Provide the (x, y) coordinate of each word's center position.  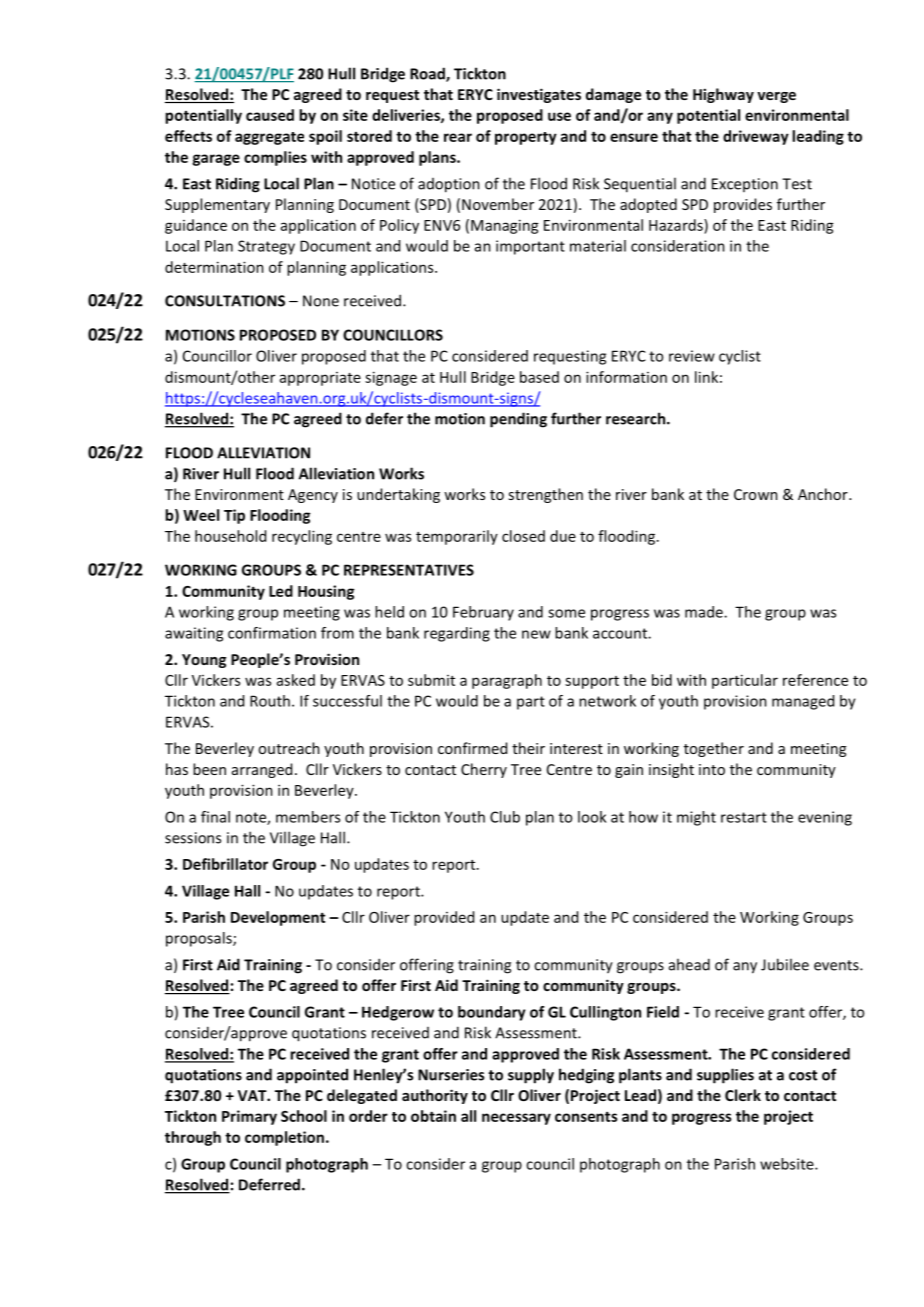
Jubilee (785, 964)
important (530, 247)
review (692, 356)
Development (278, 918)
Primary (249, 1117)
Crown (756, 494)
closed (523, 536)
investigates (539, 95)
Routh (270, 701)
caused (270, 115)
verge (776, 97)
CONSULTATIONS (225, 301)
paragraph (507, 681)
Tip (234, 516)
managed (803, 702)
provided (444, 918)
